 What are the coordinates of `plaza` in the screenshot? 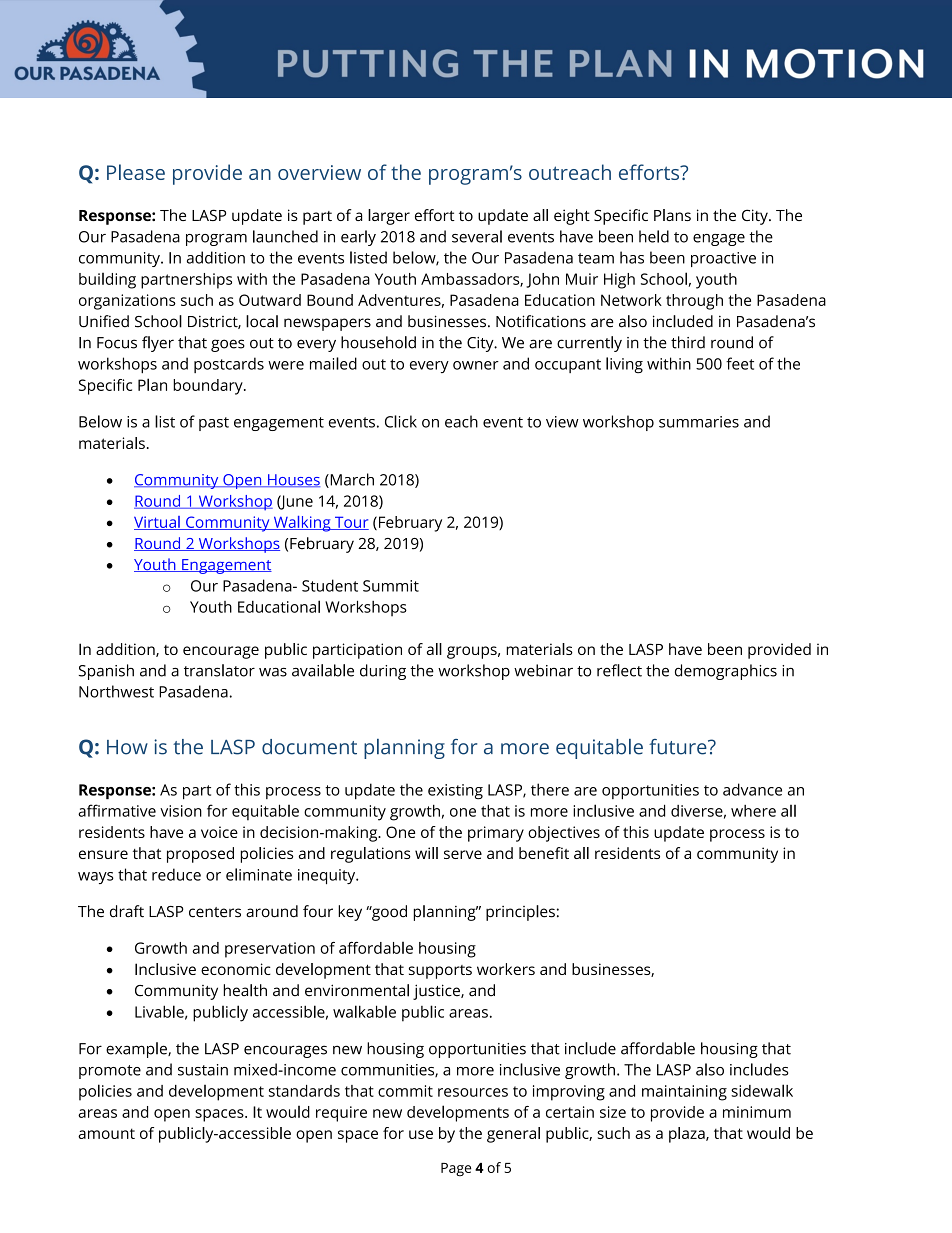 It's located at (688, 1135).
